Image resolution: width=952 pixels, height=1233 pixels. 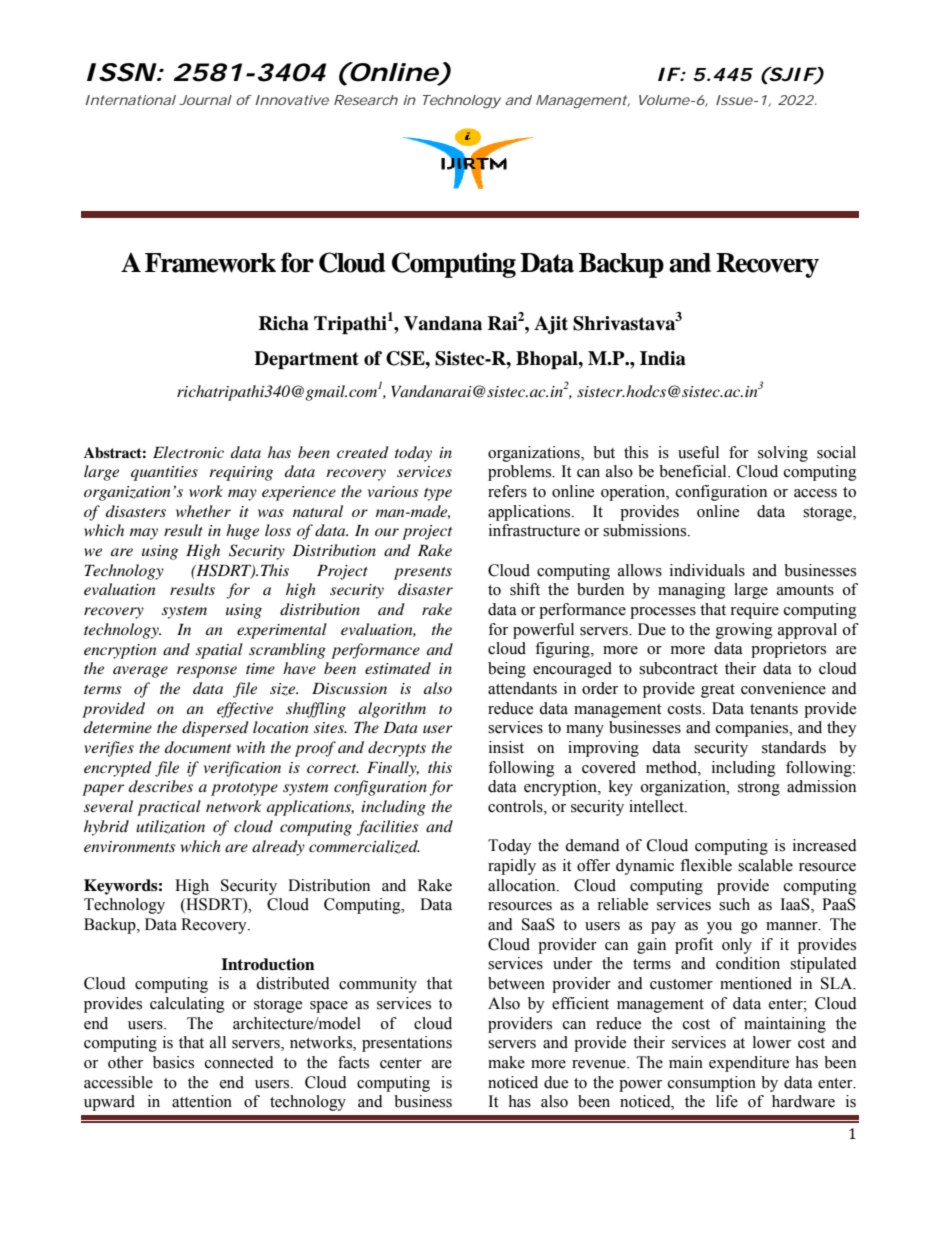 I want to click on Journal, so click(x=205, y=100).
